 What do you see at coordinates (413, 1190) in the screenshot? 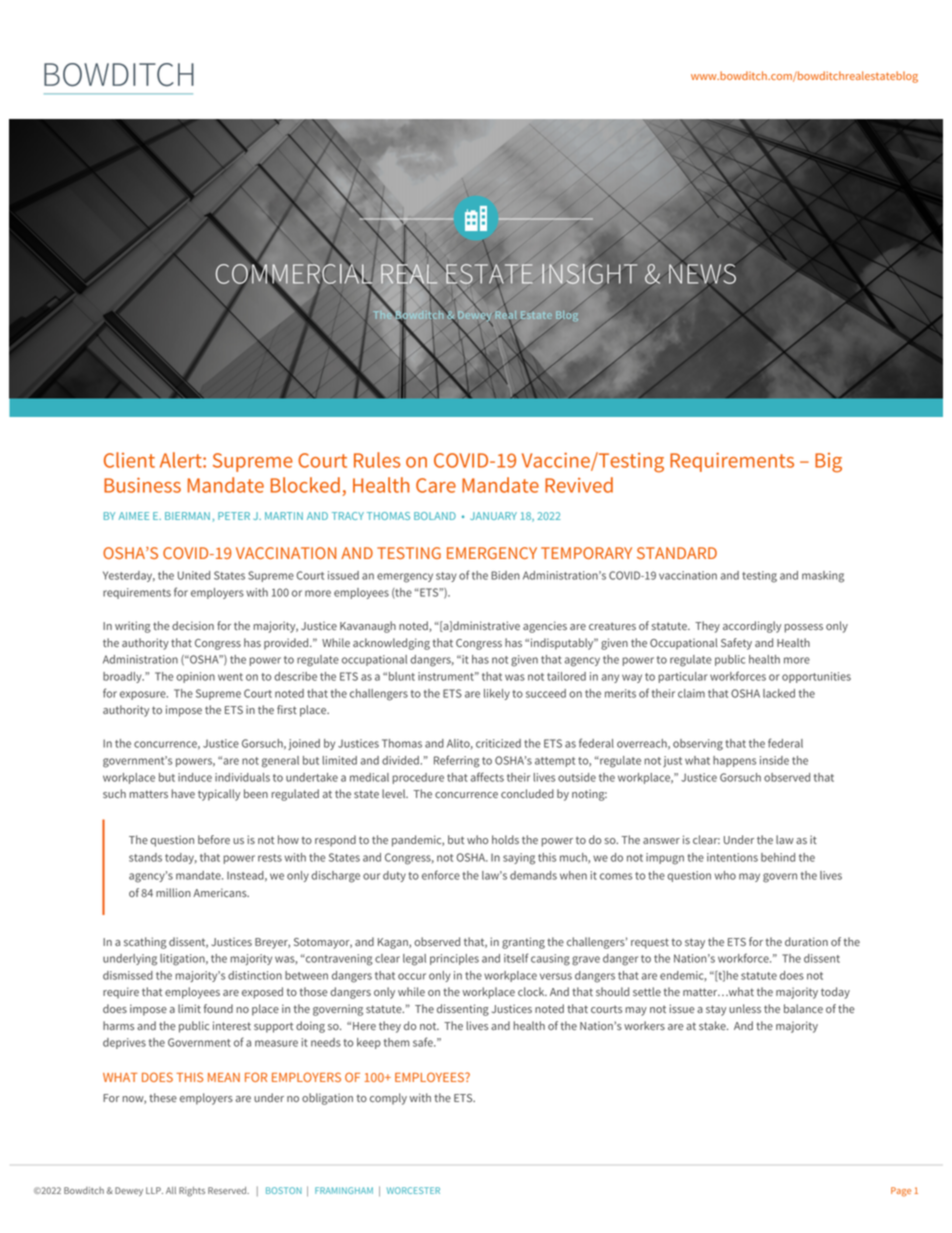
I see `WORCESTER` at bounding box center [413, 1190].
